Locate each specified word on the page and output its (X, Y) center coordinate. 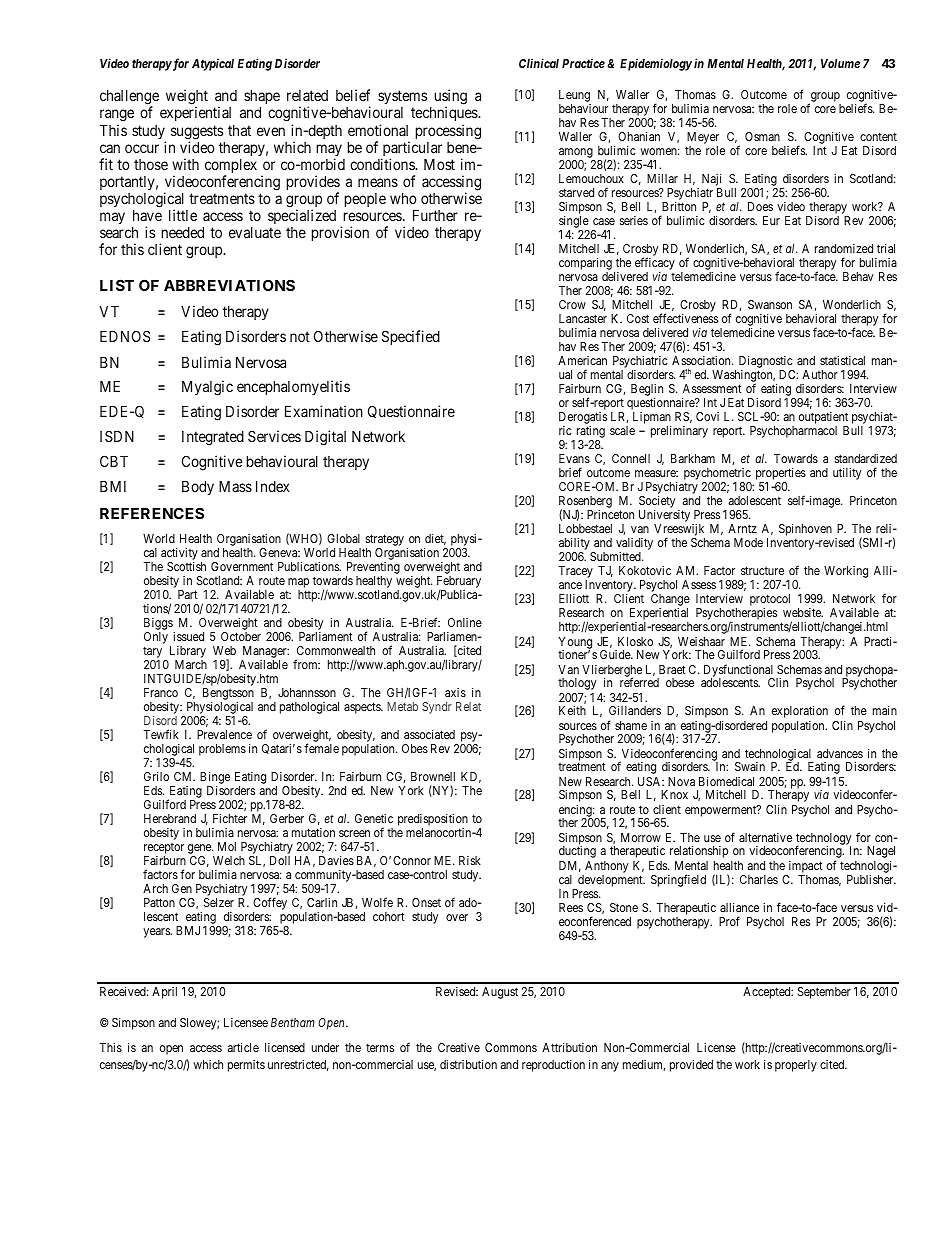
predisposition (433, 821)
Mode (748, 542)
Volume (840, 63)
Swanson (770, 304)
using (450, 98)
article (243, 1047)
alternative (765, 837)
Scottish (186, 566)
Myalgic (207, 388)
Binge (215, 778)
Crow (572, 304)
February (459, 582)
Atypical (213, 64)
